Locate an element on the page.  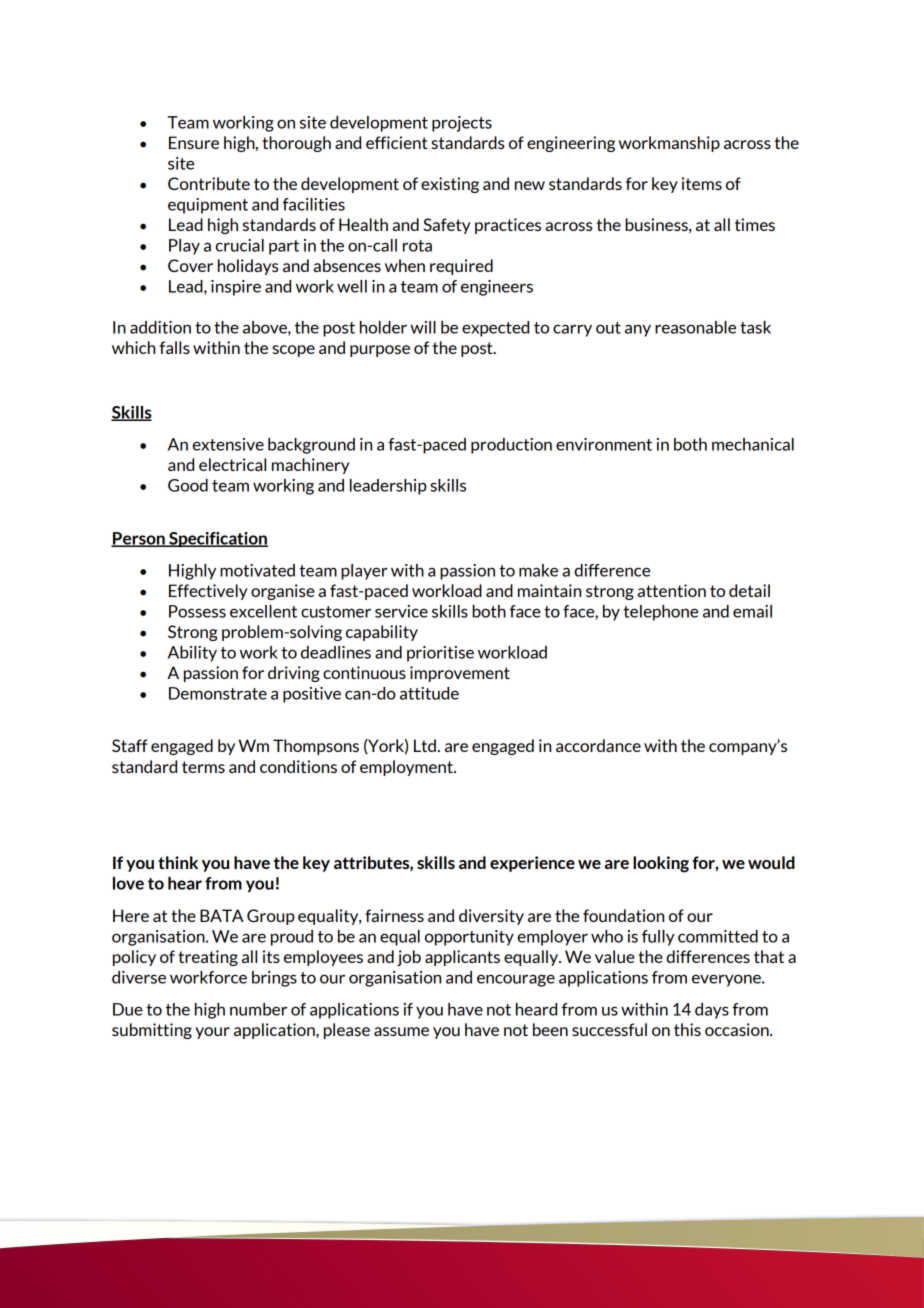
will is located at coordinates (423, 327).
